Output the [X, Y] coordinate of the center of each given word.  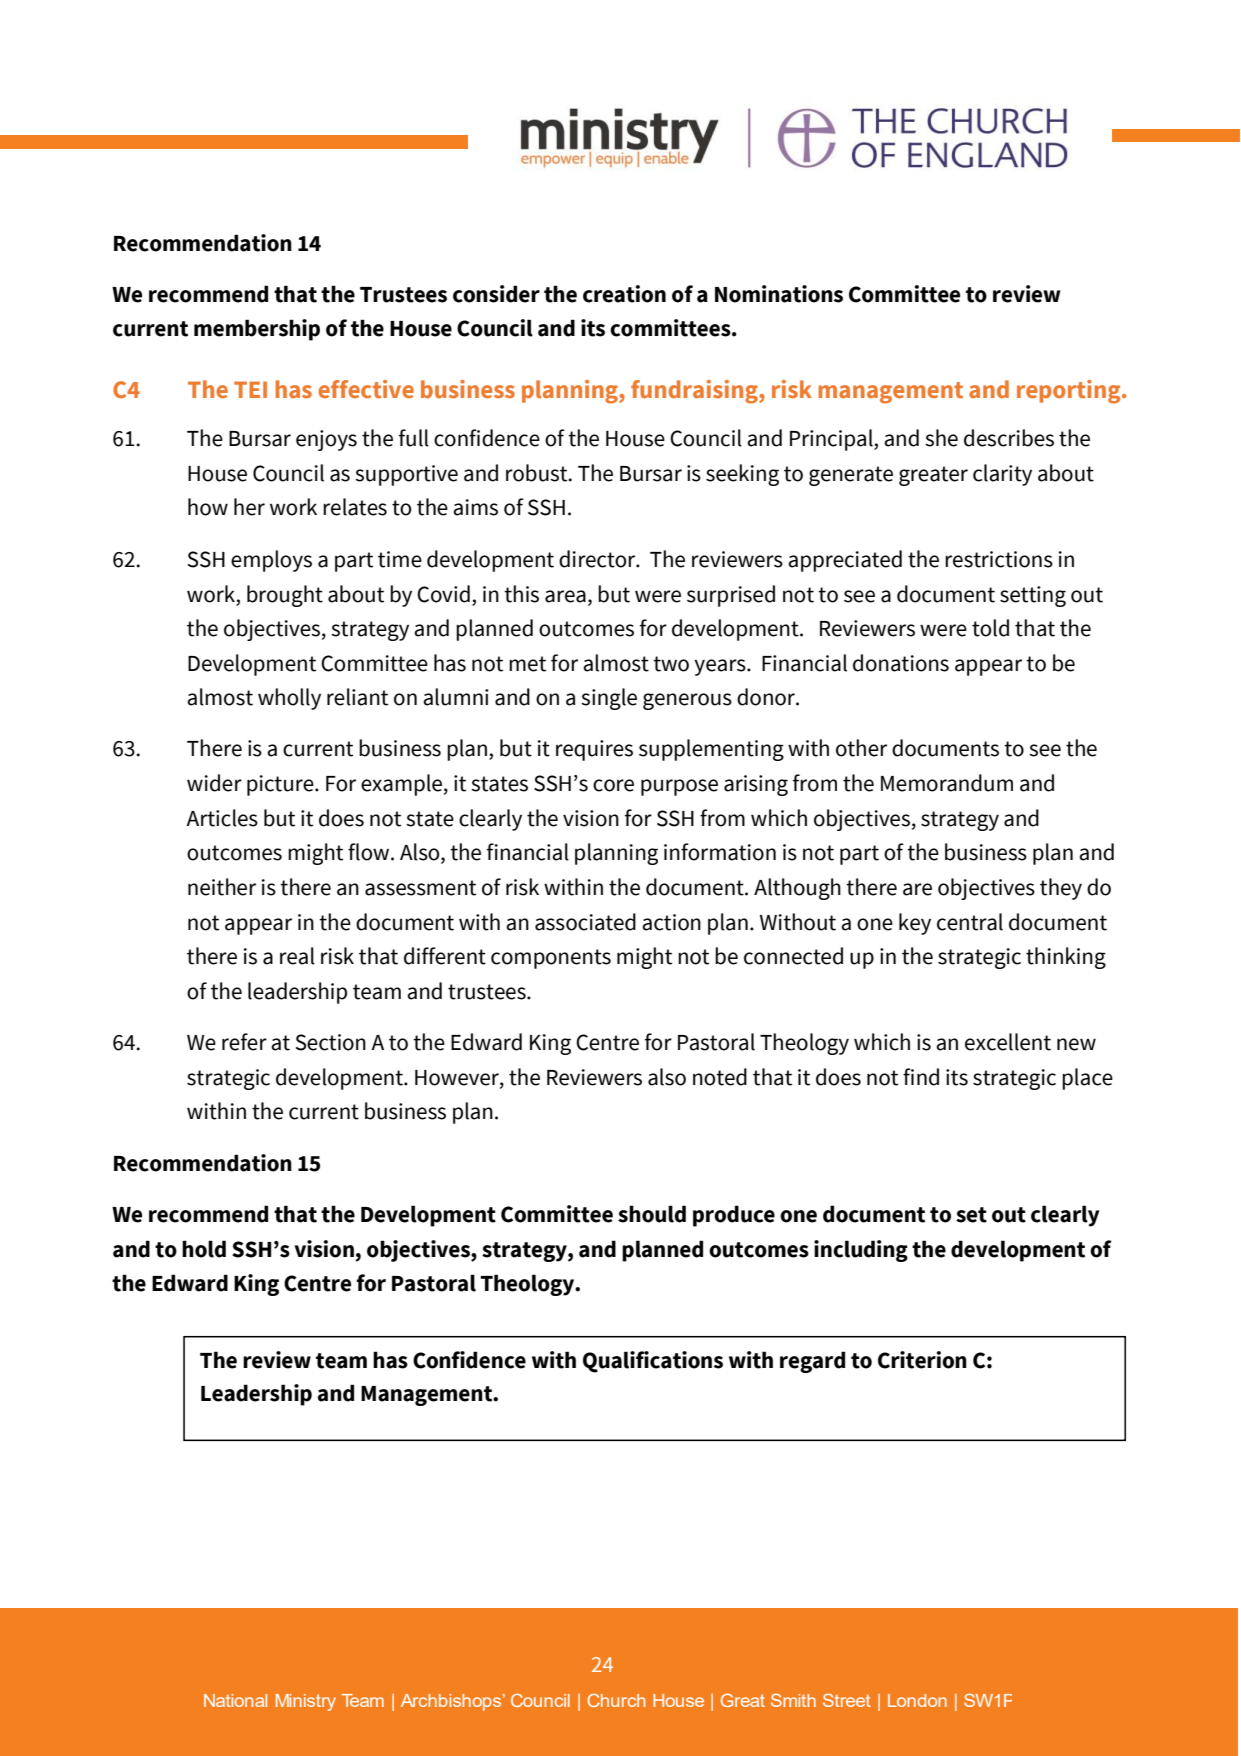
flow [370, 852]
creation [624, 294]
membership [257, 330]
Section [331, 1042]
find [921, 1077]
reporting [1070, 392]
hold [204, 1249]
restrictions [999, 559]
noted [720, 1077]
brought [285, 596]
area [565, 596]
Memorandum [947, 783]
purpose [679, 787]
